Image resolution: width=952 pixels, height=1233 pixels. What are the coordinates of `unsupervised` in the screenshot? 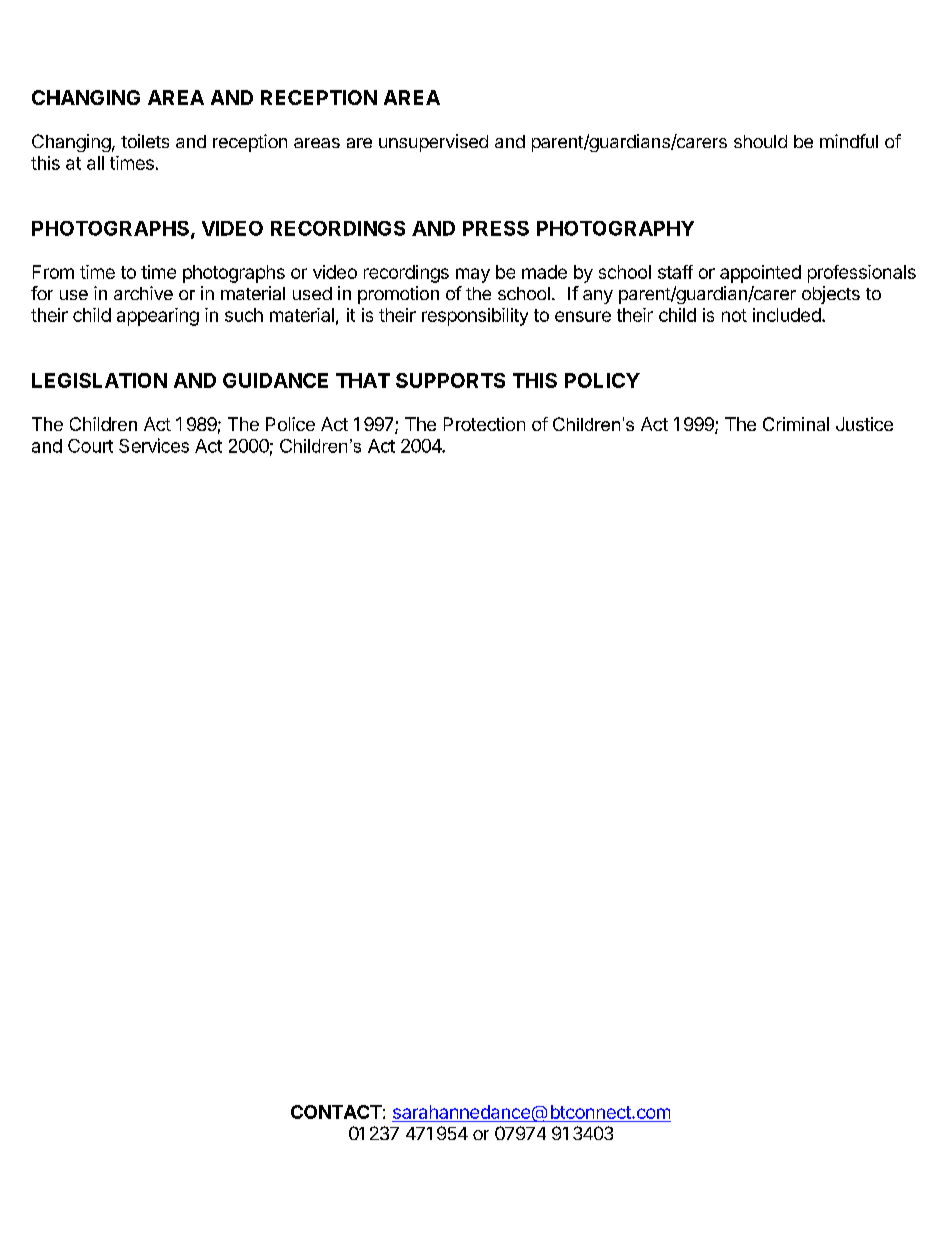 It's located at (433, 143).
